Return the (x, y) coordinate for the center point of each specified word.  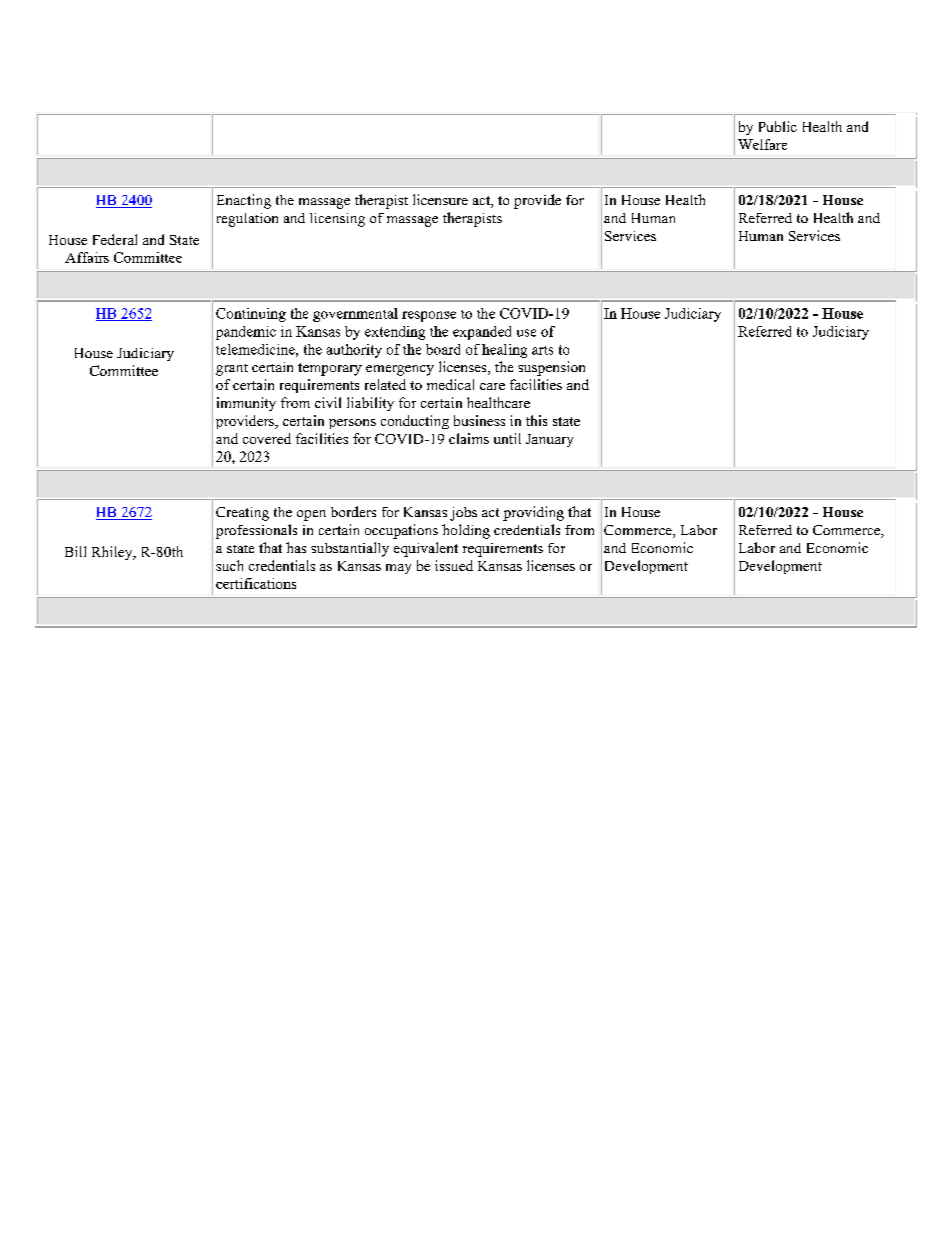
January (549, 440)
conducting (415, 422)
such (229, 565)
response (429, 316)
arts (542, 350)
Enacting (244, 201)
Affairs (87, 257)
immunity (246, 404)
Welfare (762, 144)
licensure (440, 199)
